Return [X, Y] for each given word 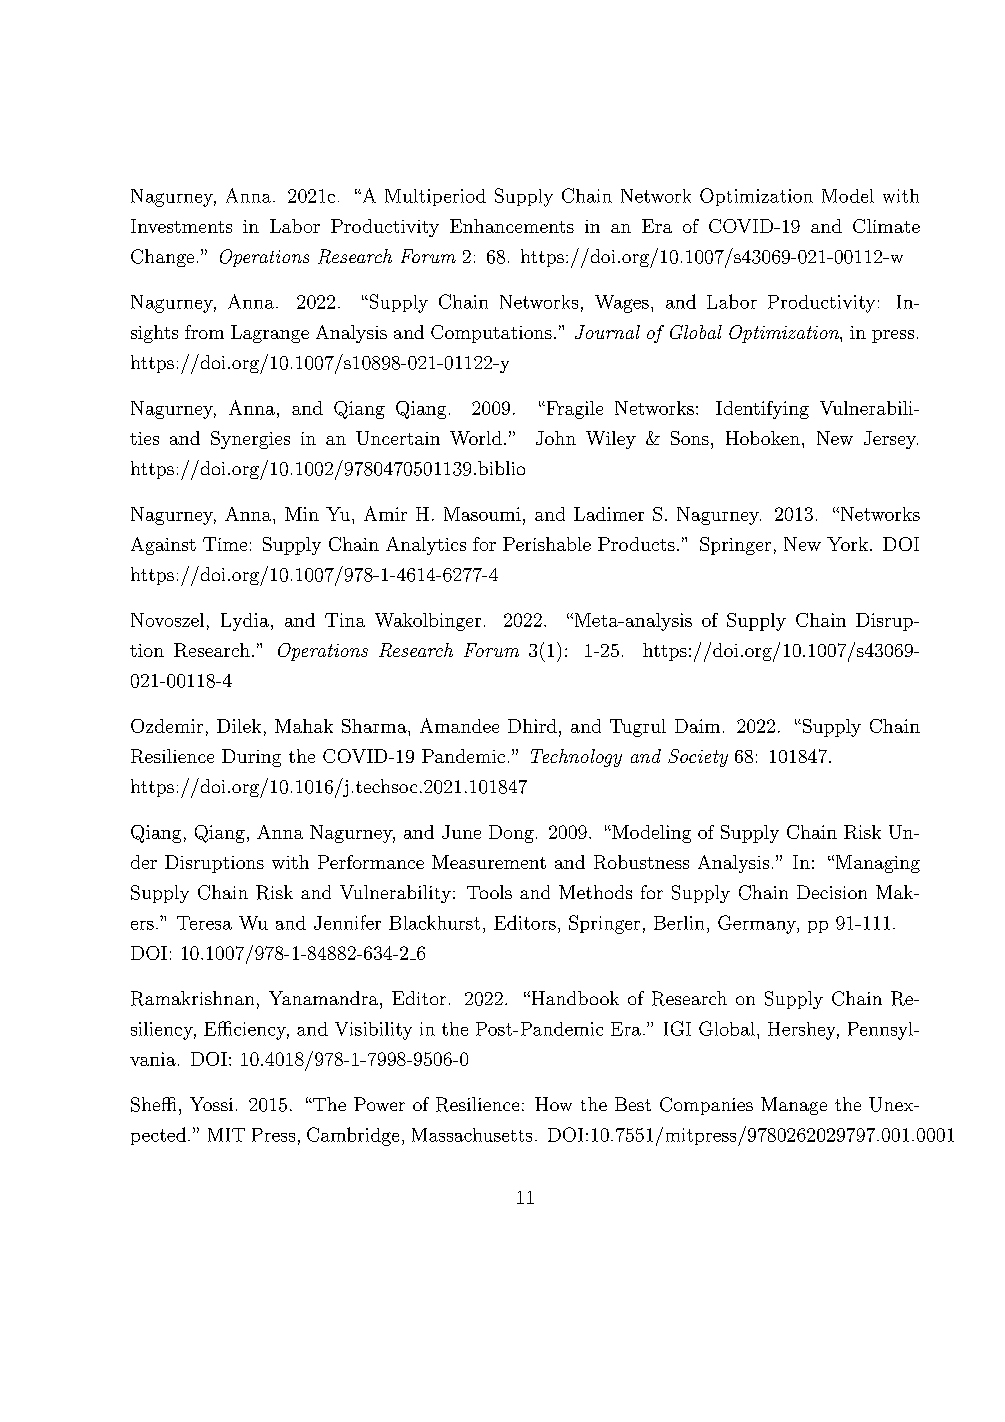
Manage [794, 1106]
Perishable [547, 544]
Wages [622, 304]
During [251, 758]
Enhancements [512, 226]
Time [225, 544]
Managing [876, 864]
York [847, 544]
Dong [511, 834]
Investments [181, 226]
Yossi [211, 1104]
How [553, 1104]
